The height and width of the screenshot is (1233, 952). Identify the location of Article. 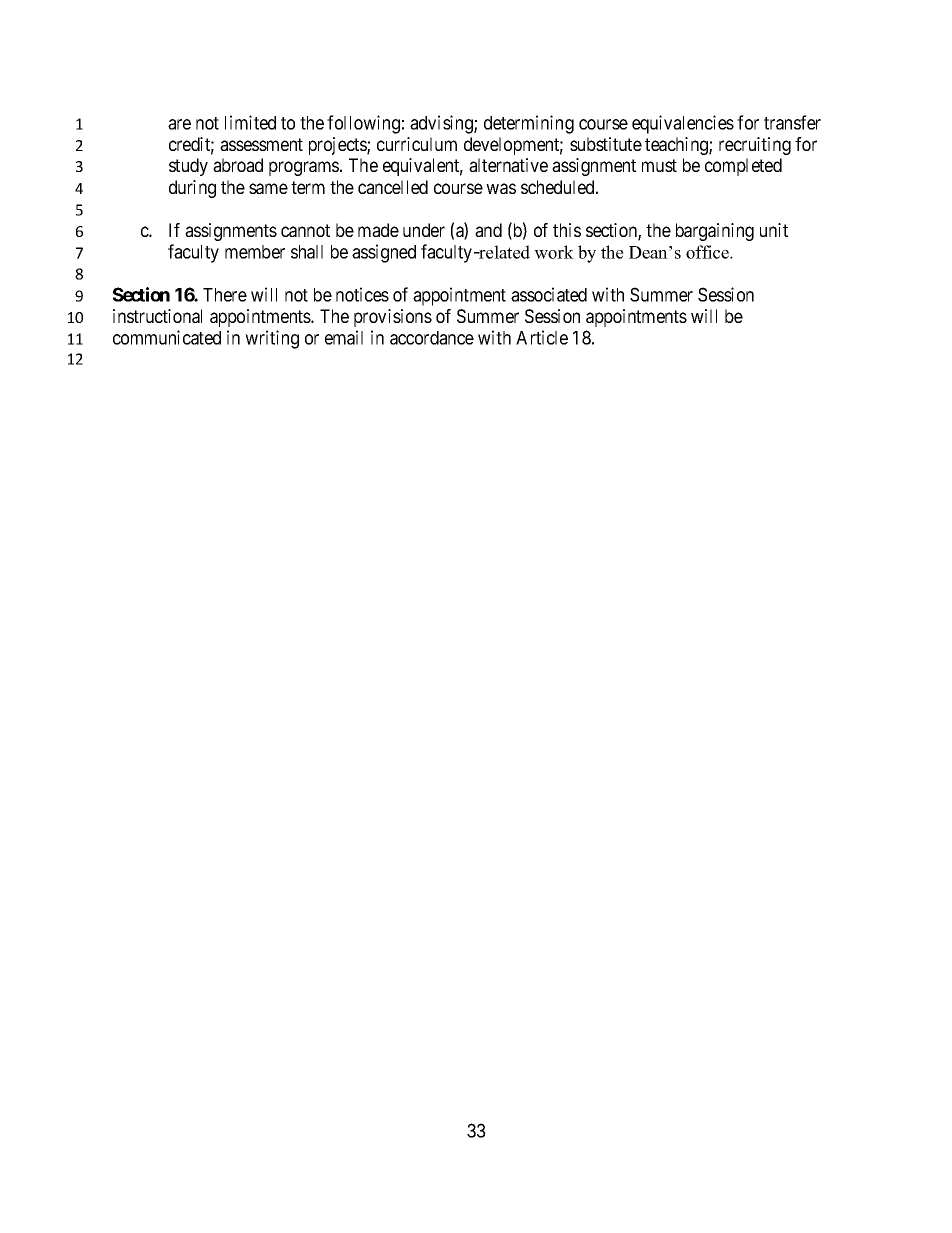
(542, 337).
